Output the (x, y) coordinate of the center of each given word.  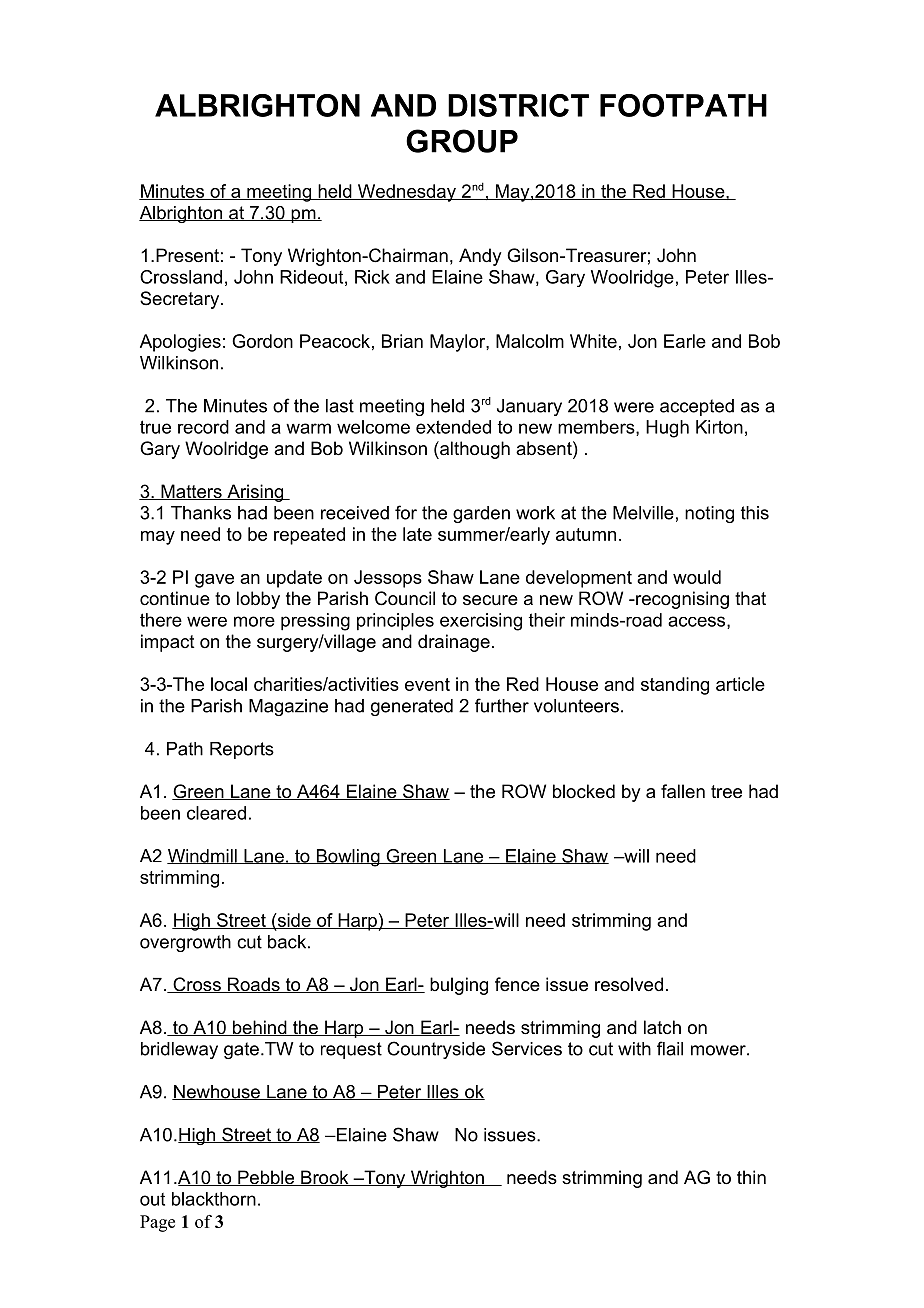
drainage (454, 643)
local (229, 684)
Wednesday (407, 193)
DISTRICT (518, 105)
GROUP (462, 141)
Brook (325, 1178)
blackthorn (214, 1199)
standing (675, 686)
